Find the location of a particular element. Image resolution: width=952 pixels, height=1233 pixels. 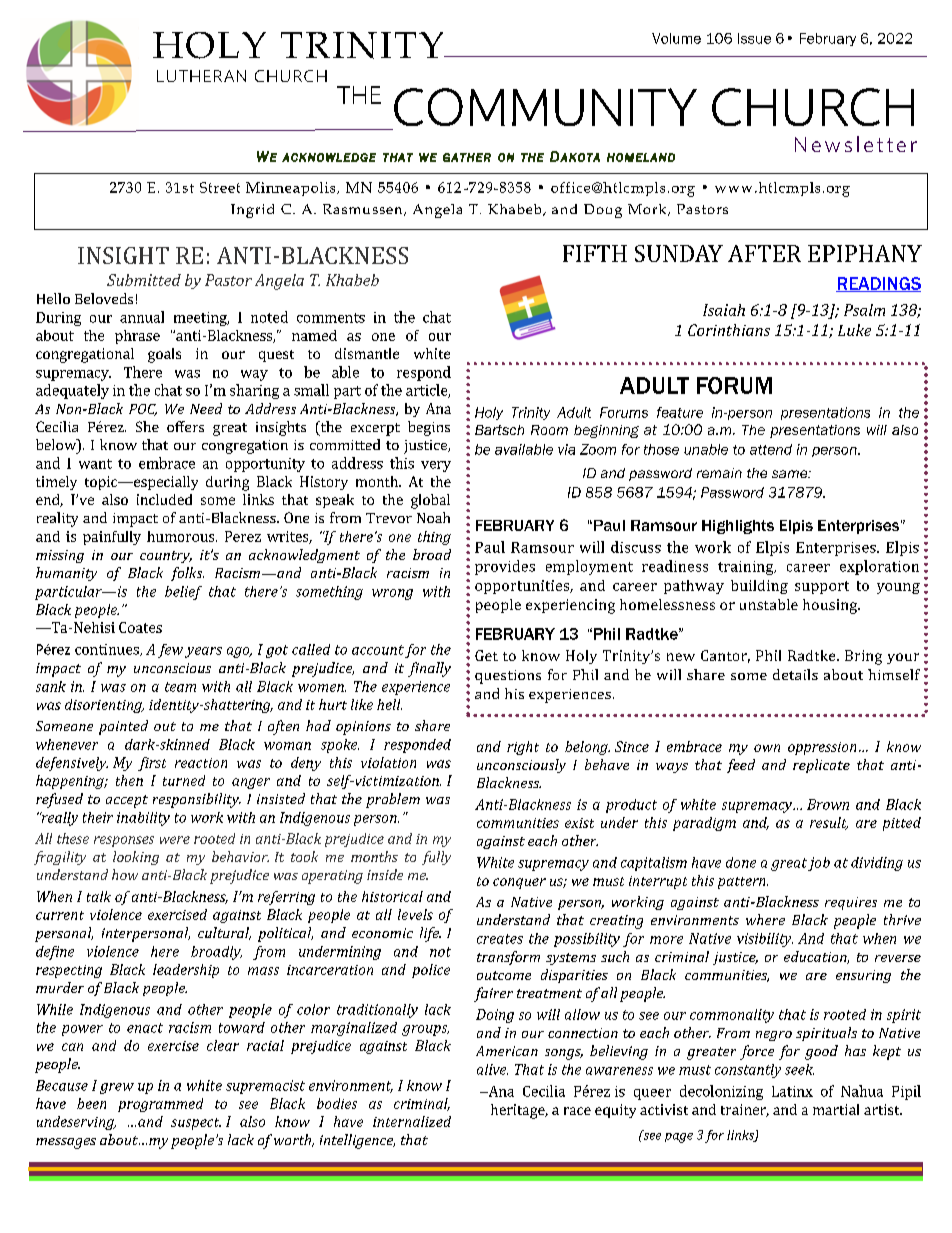

right is located at coordinates (523, 748).
